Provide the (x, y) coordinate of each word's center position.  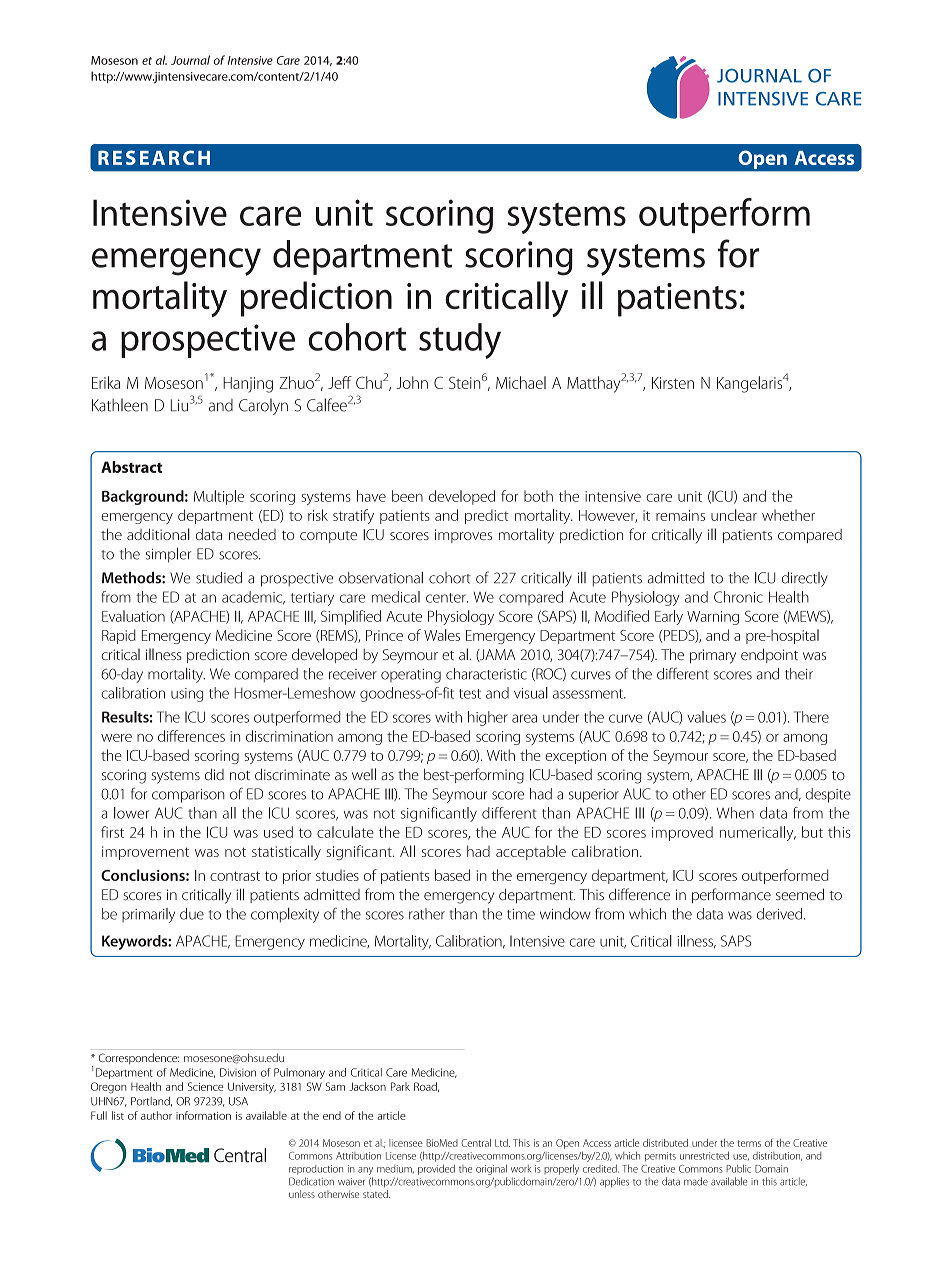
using (187, 695)
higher (488, 718)
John (412, 382)
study (460, 341)
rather (427, 914)
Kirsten (673, 383)
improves (463, 536)
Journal (190, 60)
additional (158, 534)
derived (781, 914)
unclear (734, 515)
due (192, 914)
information (203, 1115)
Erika (106, 382)
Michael (521, 382)
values (706, 717)
